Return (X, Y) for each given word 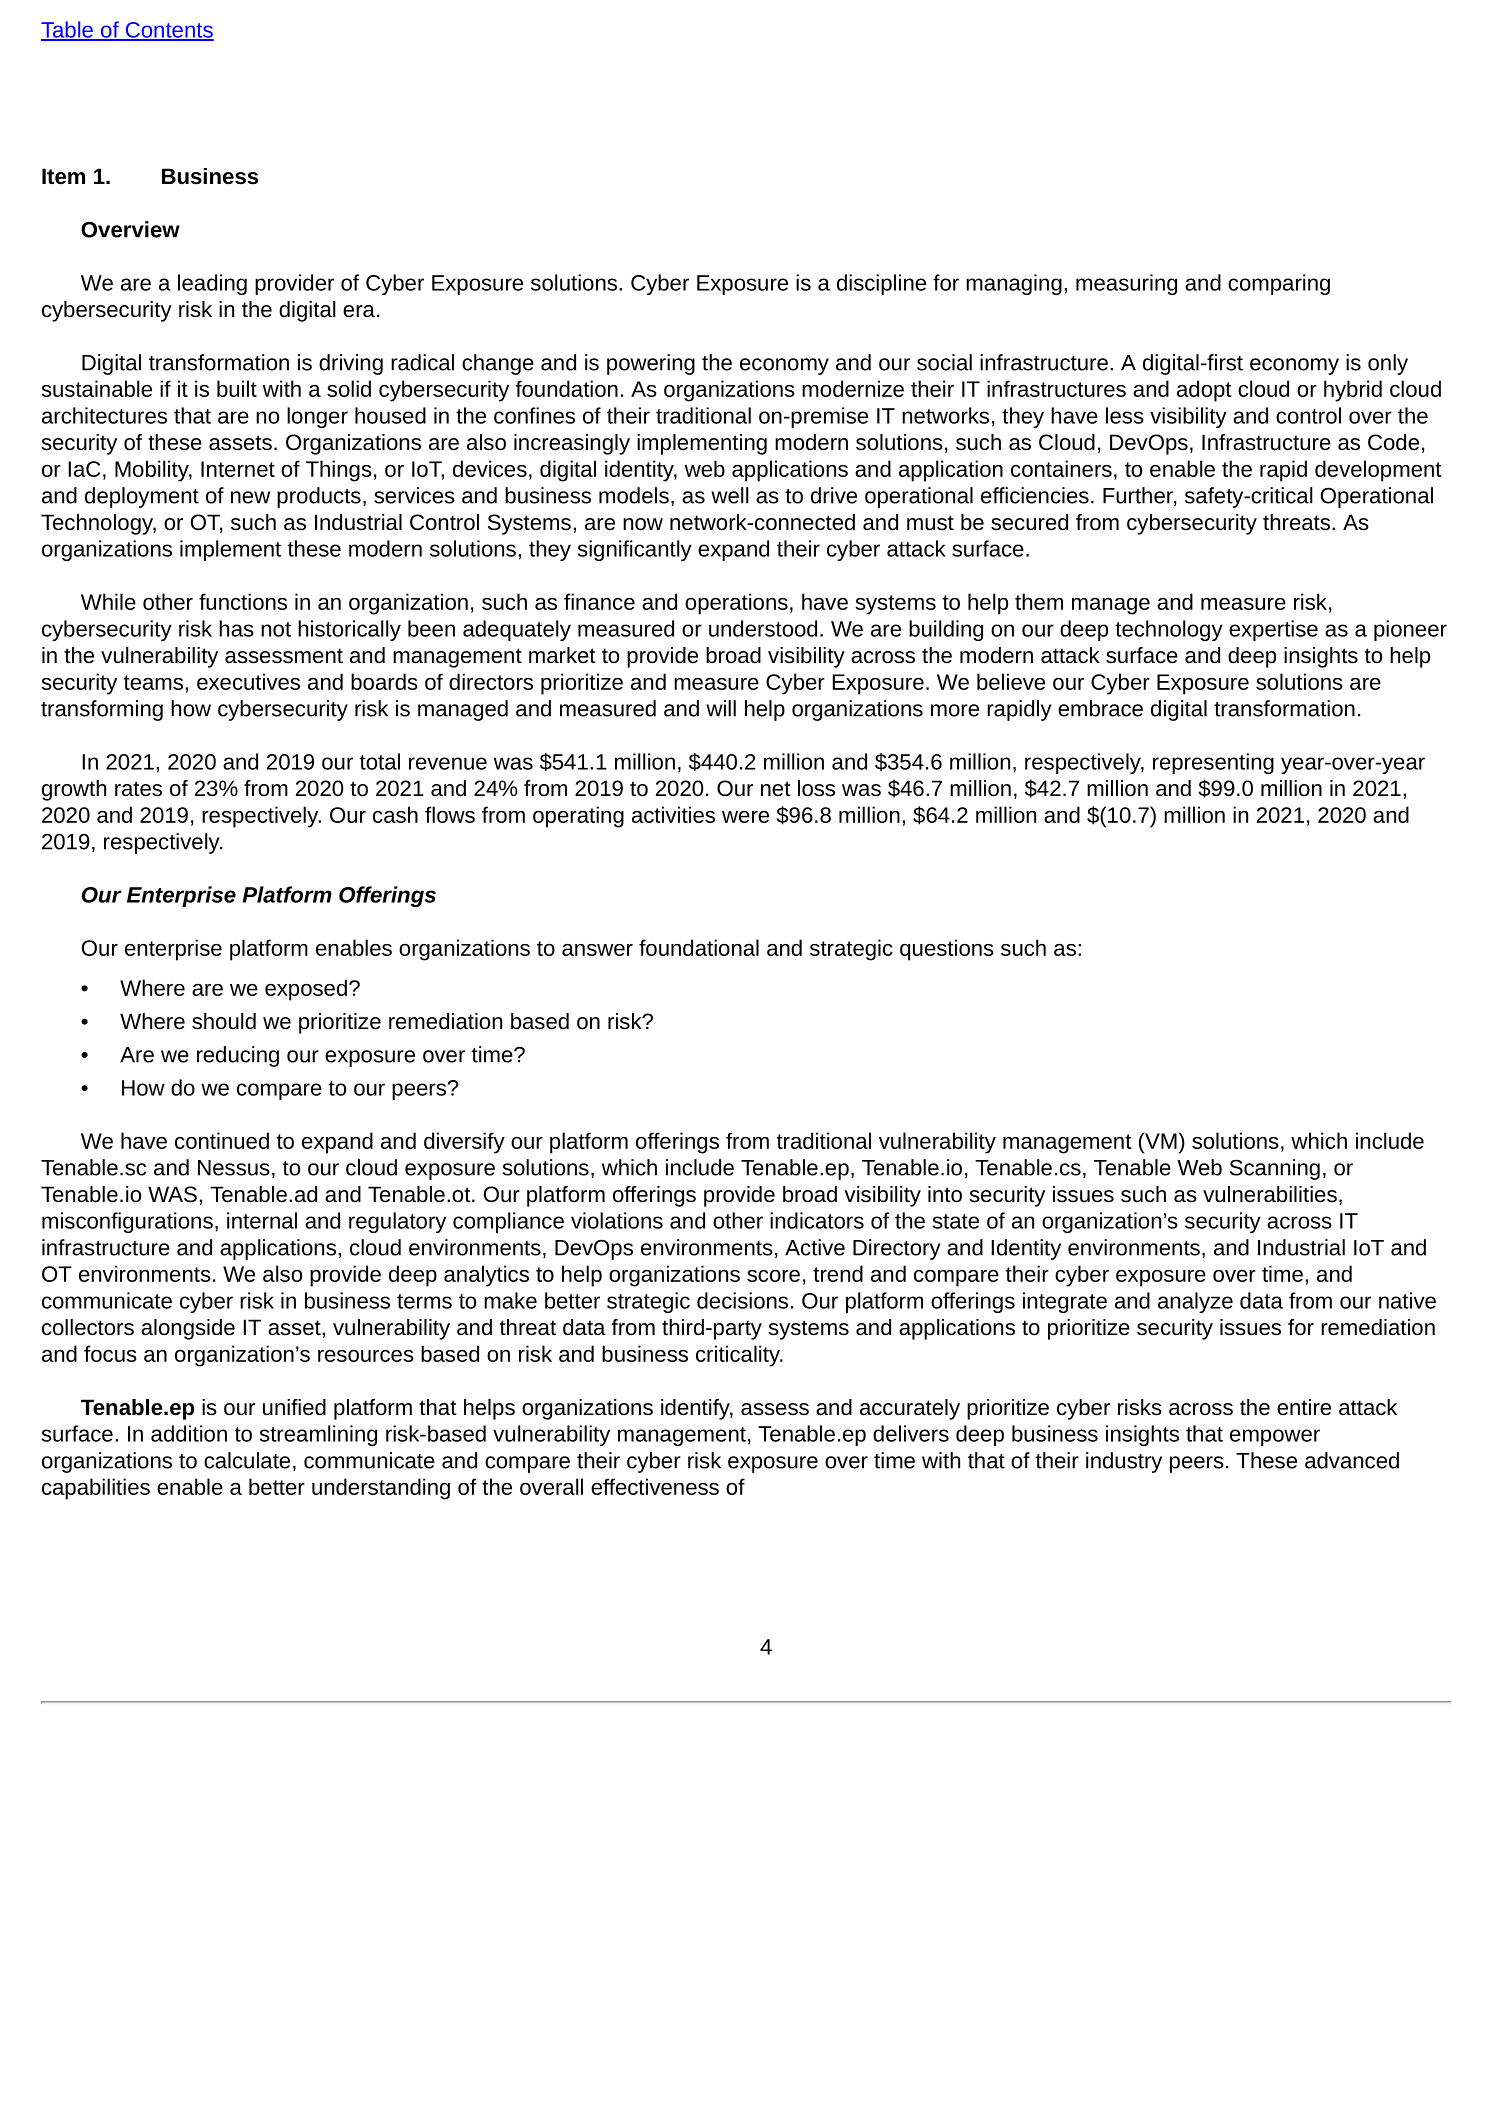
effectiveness (655, 1486)
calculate (247, 1460)
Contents (168, 31)
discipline (881, 284)
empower (1275, 1437)
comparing (1279, 284)
